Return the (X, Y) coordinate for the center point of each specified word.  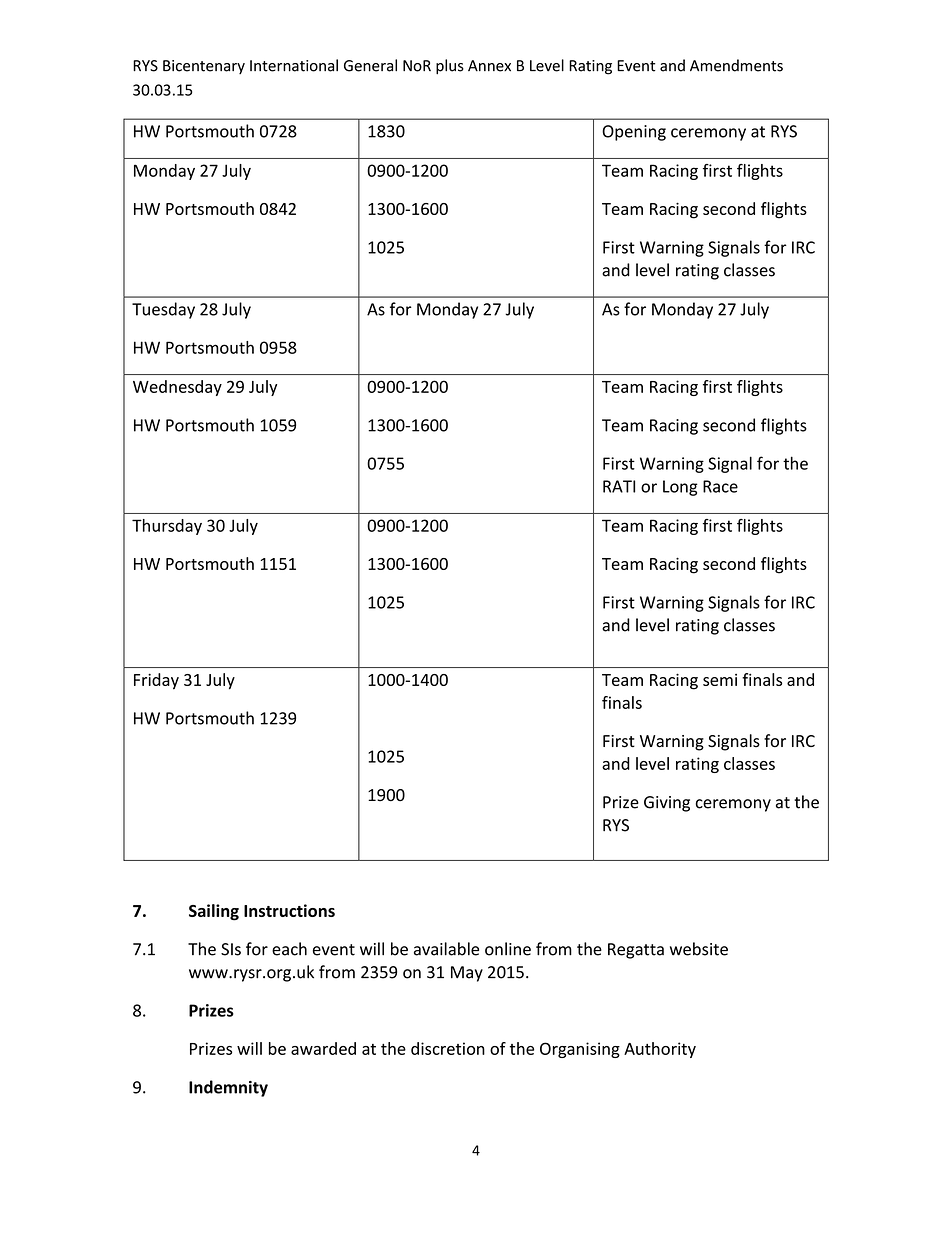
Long (680, 488)
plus (450, 66)
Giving (667, 804)
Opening (634, 133)
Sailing (214, 912)
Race (720, 486)
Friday (156, 681)
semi (720, 680)
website (699, 949)
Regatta (636, 951)
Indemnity (228, 1088)
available (446, 949)
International (294, 65)
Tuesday (163, 310)
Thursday (167, 527)
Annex (489, 66)
